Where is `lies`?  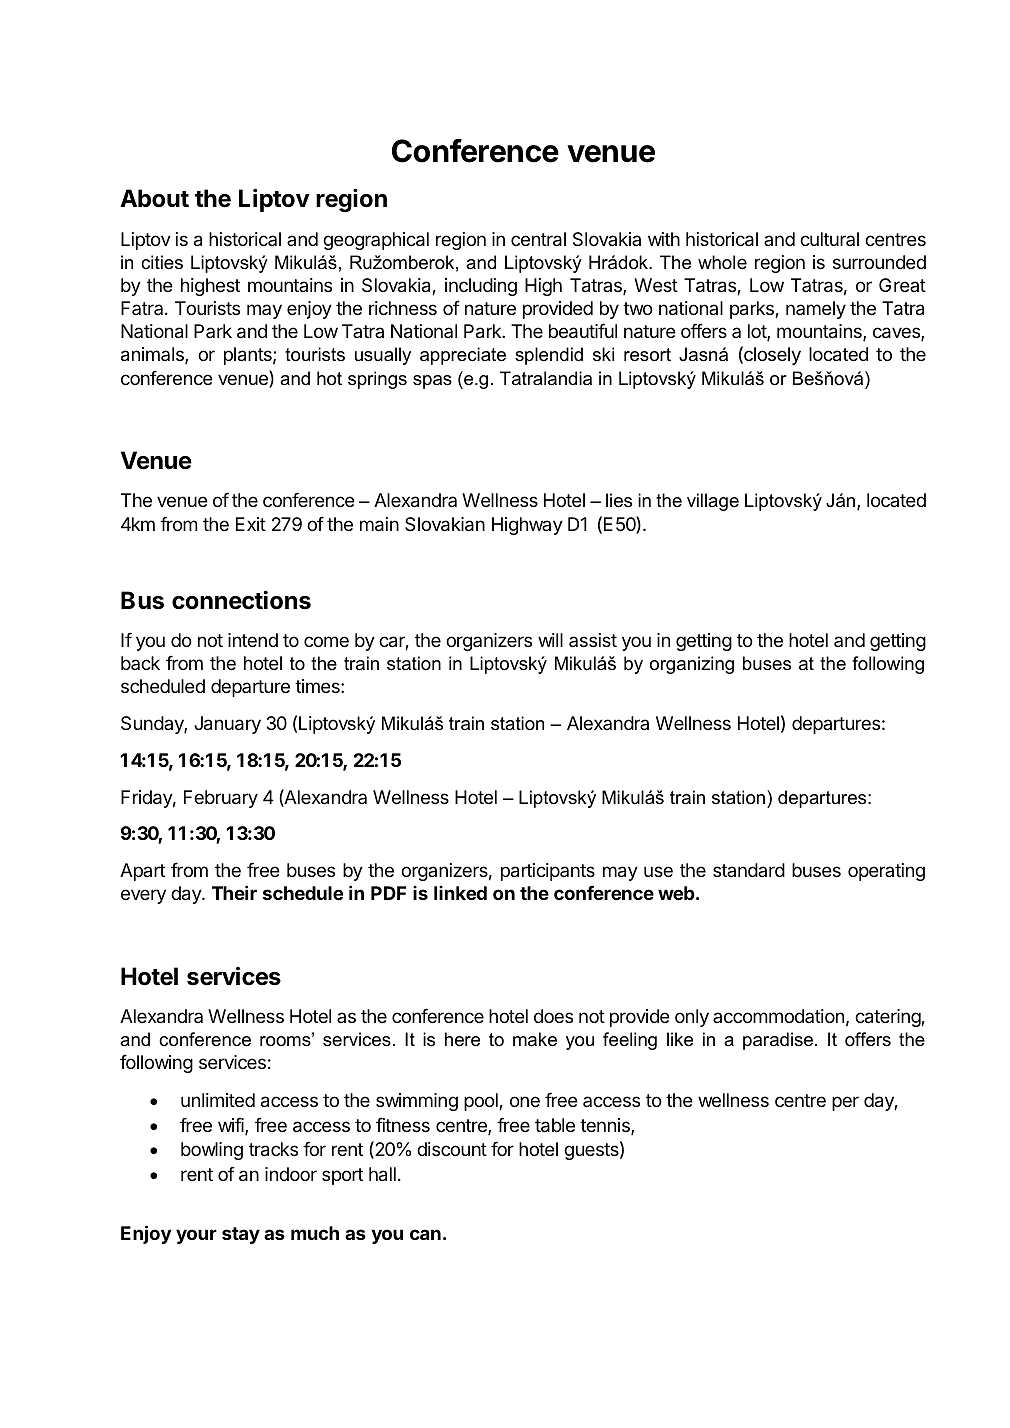
lies is located at coordinates (619, 500).
